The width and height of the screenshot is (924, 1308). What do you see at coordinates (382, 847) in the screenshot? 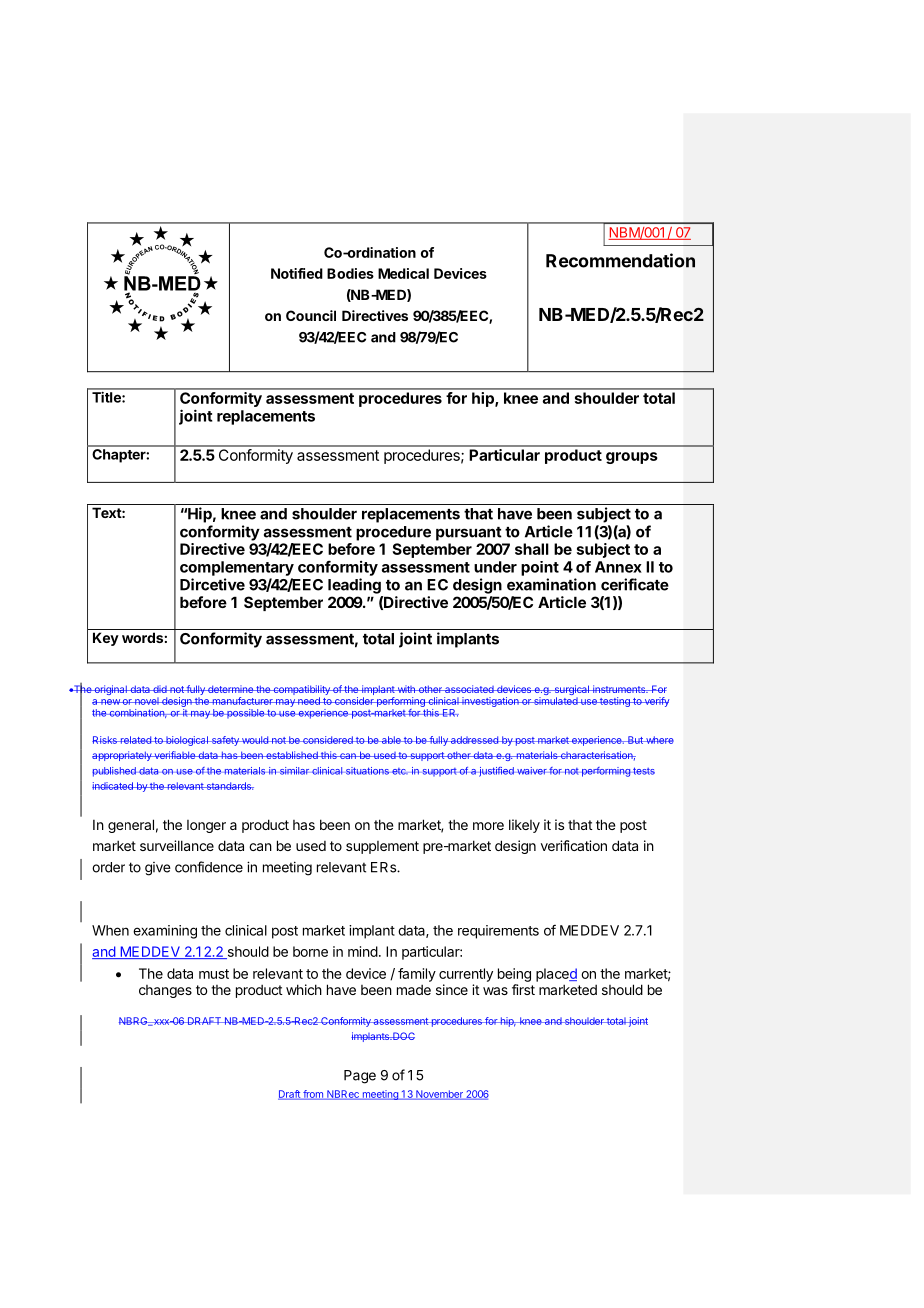
I see `supplement` at bounding box center [382, 847].
